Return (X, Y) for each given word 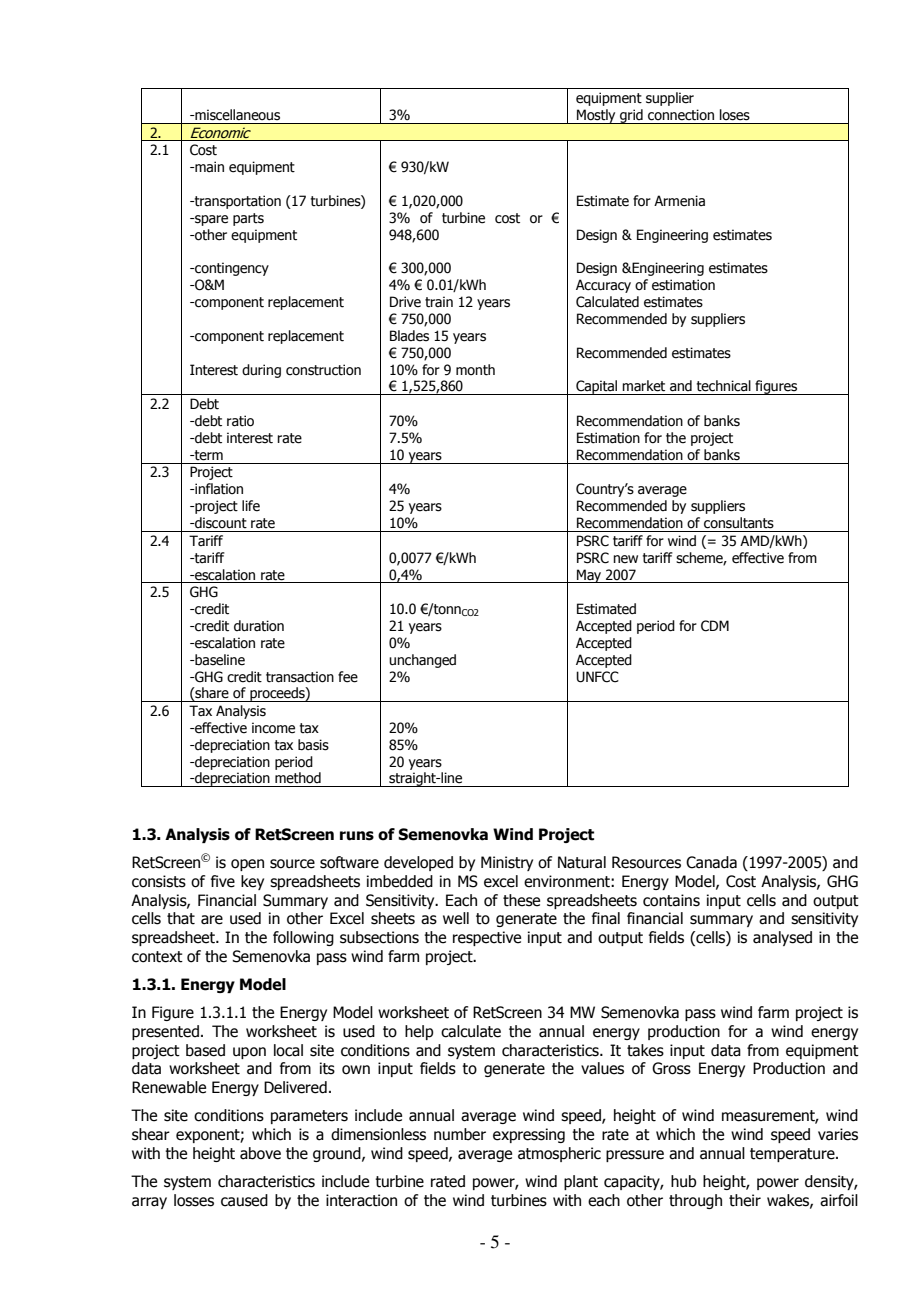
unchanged (422, 661)
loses (735, 114)
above (260, 1153)
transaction (300, 677)
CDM (715, 626)
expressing (529, 1135)
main (208, 166)
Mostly (596, 116)
